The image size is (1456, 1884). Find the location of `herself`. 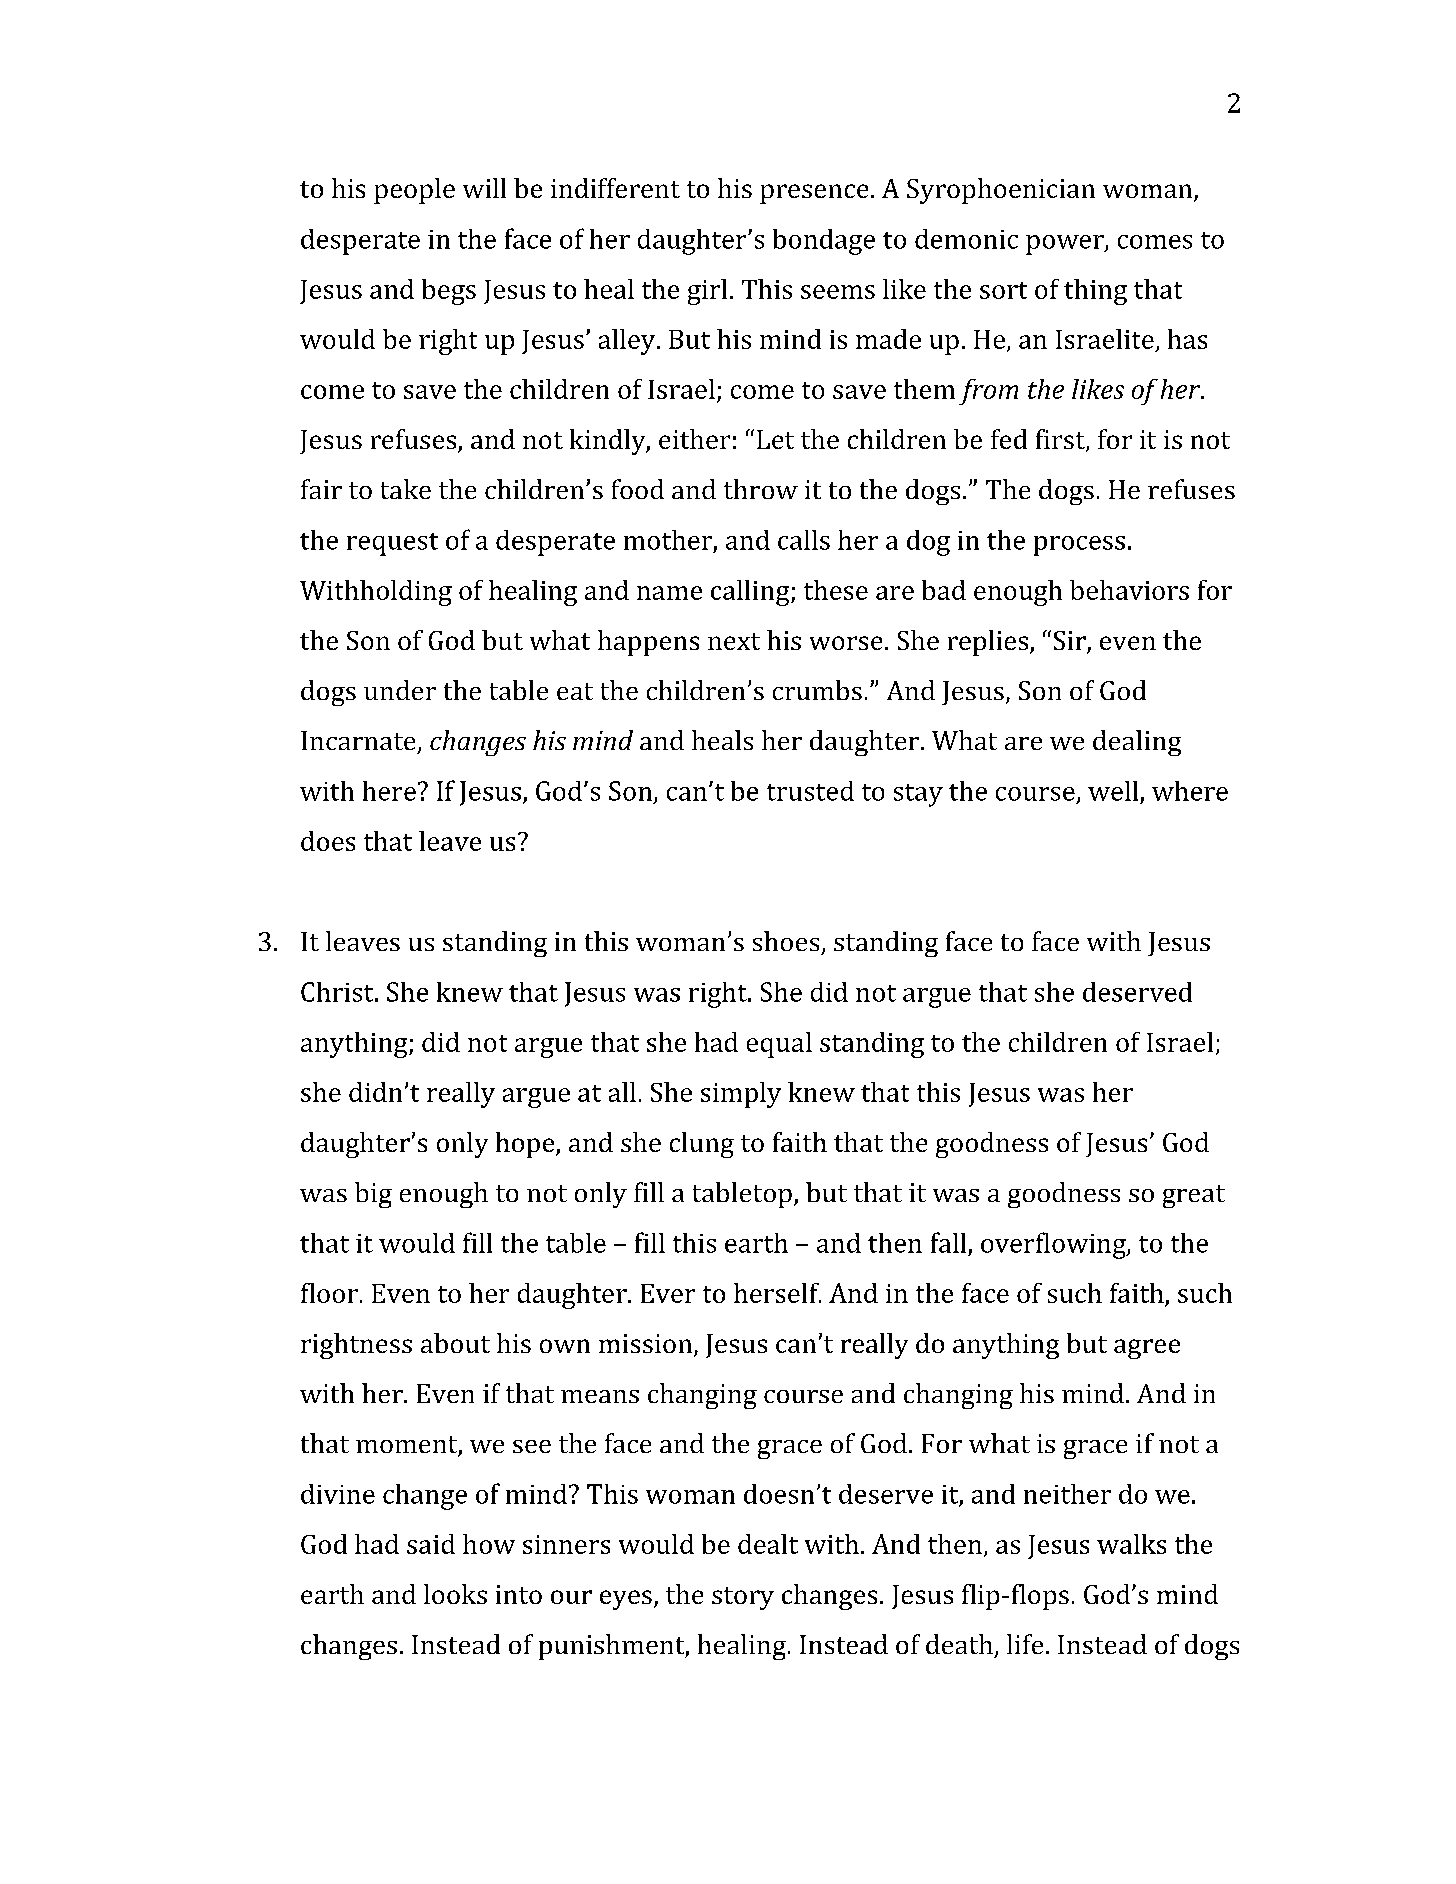

herself is located at coordinates (777, 1293).
